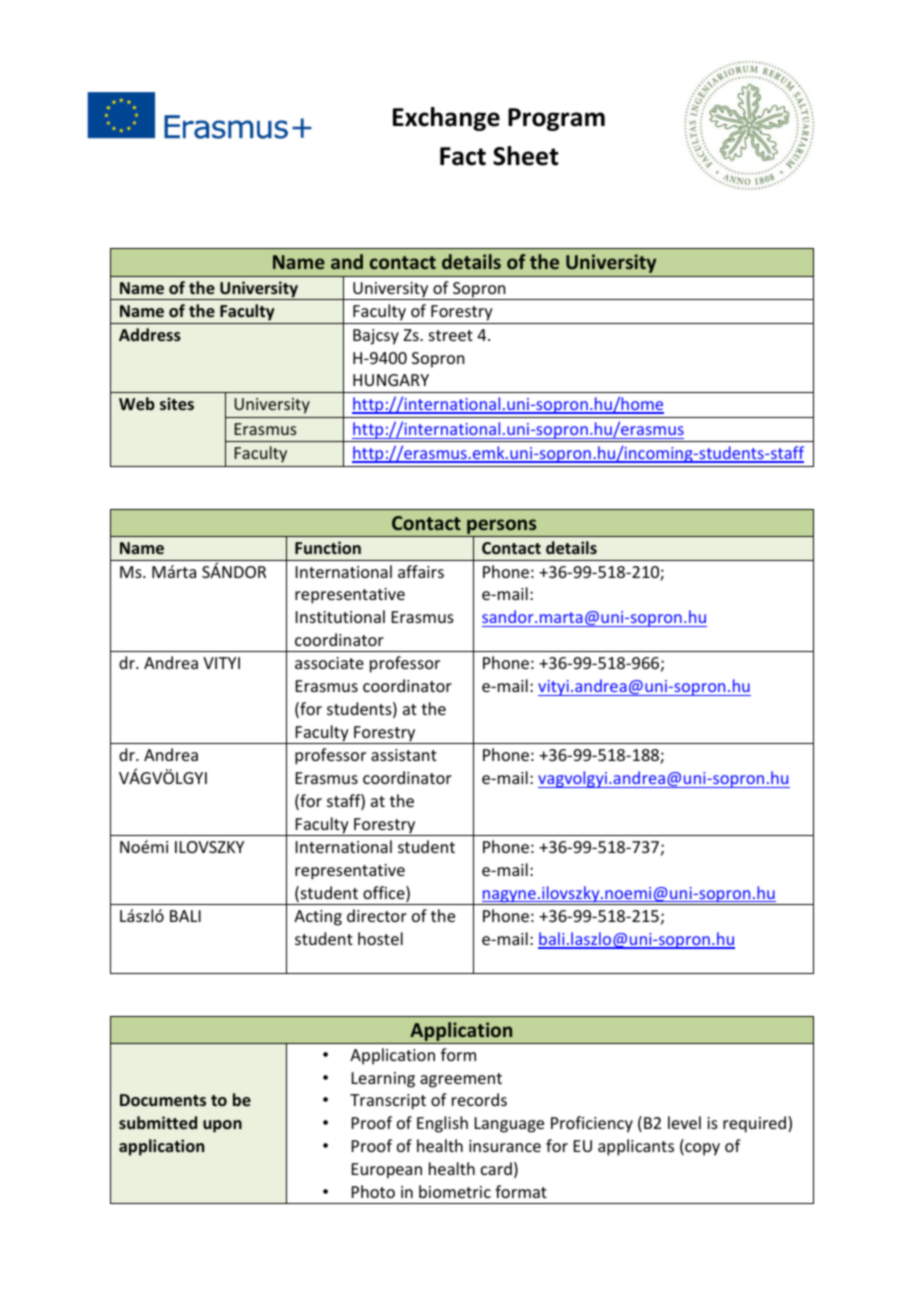 This screenshot has height=1308, width=924. What do you see at coordinates (502, 528) in the screenshot?
I see `persons` at bounding box center [502, 528].
